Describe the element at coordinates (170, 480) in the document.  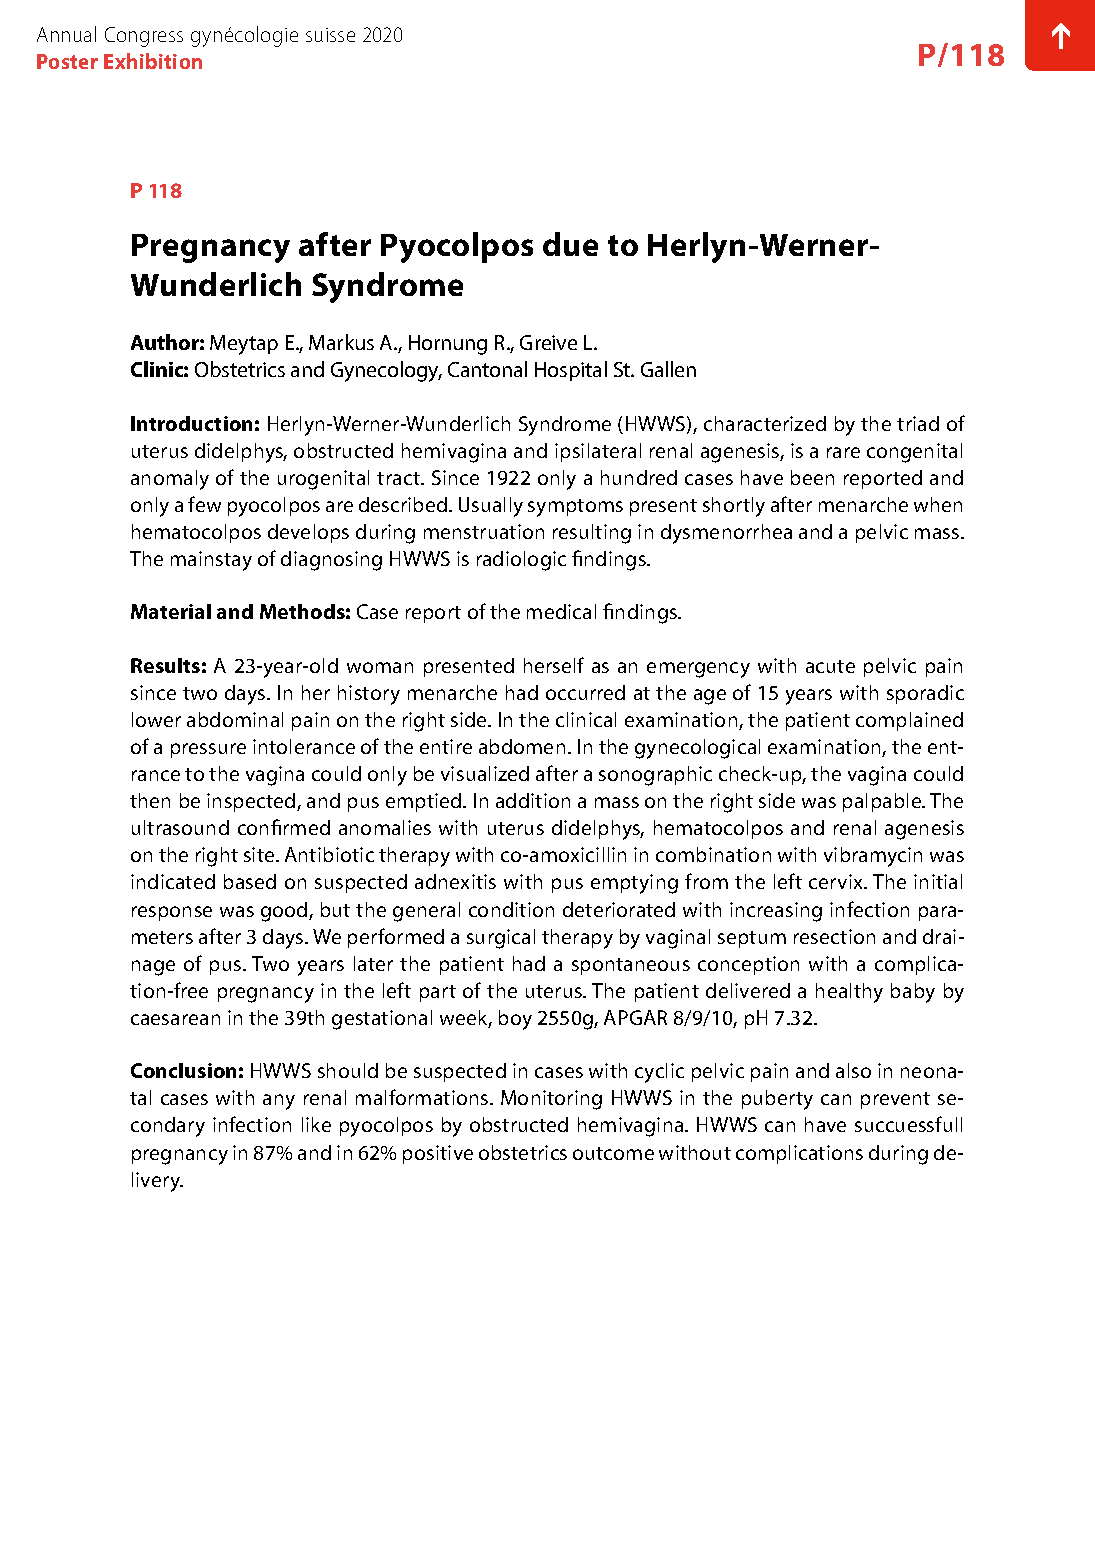
I see `anomaly` at that location.
